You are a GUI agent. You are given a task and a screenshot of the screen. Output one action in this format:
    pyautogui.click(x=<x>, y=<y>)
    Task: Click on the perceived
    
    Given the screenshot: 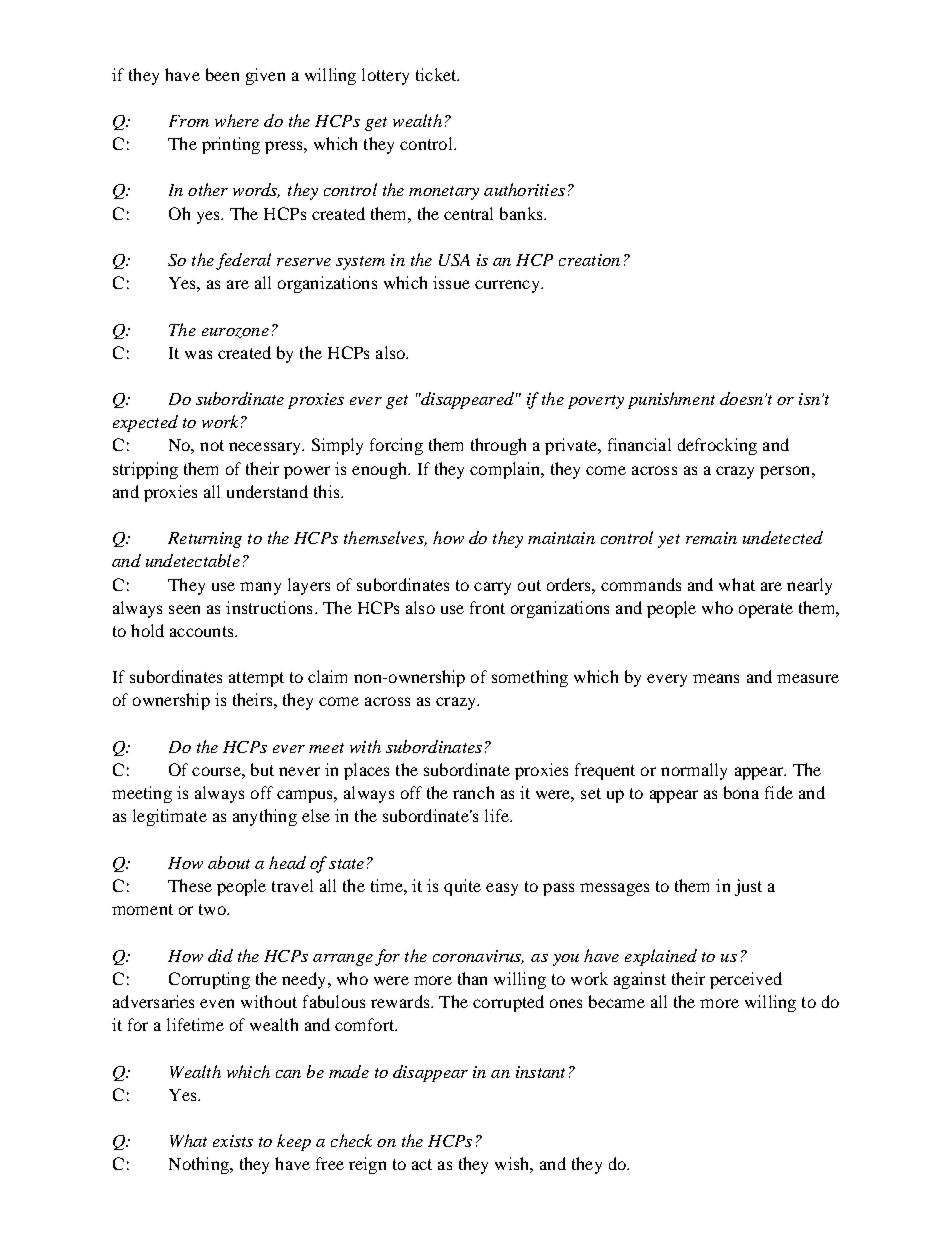 What is the action you would take?
    pyautogui.click(x=746, y=980)
